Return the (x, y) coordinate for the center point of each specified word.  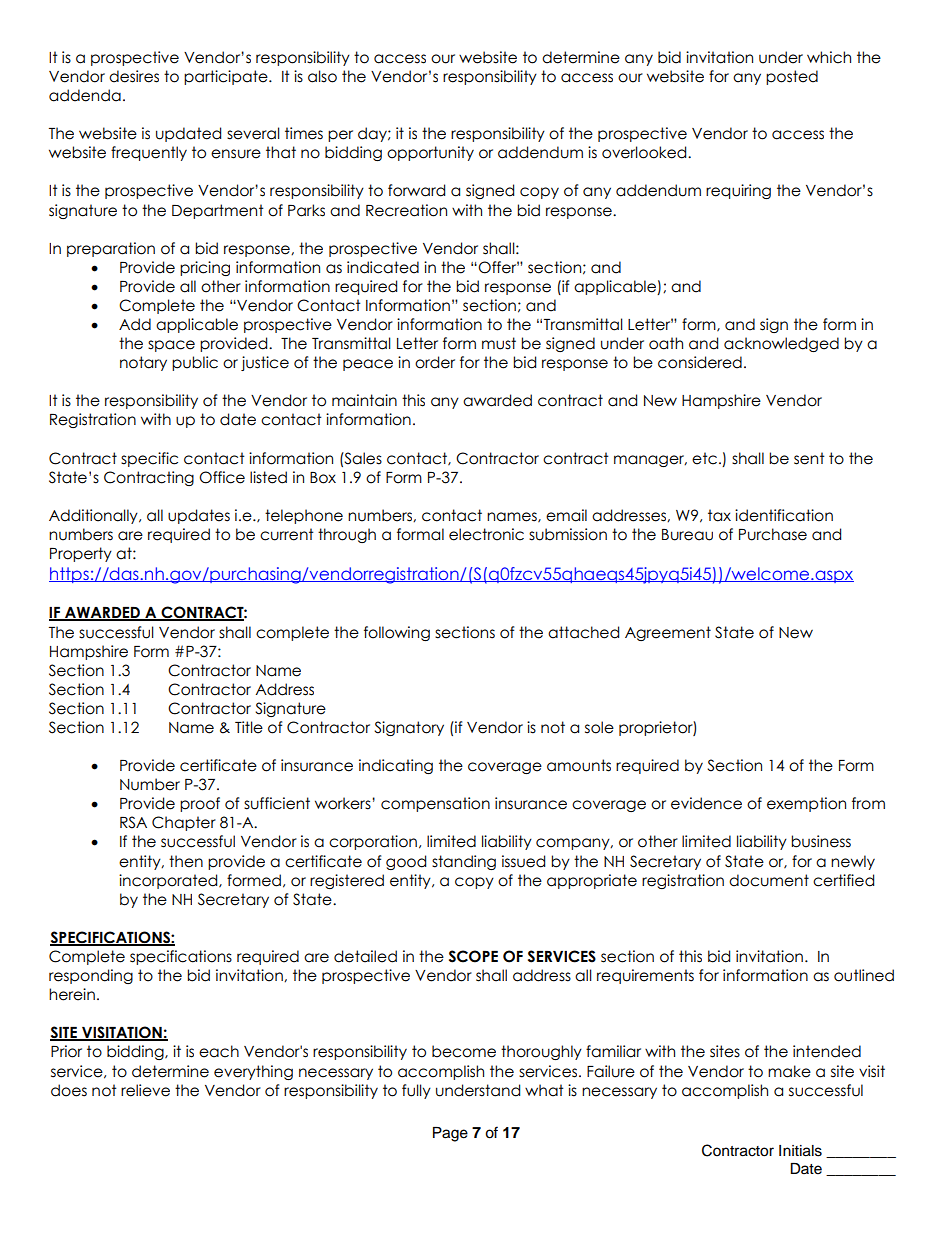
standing (464, 862)
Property (81, 554)
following (397, 633)
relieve (145, 1090)
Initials (800, 1151)
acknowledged (781, 344)
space (171, 346)
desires (134, 76)
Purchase (773, 534)
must (499, 343)
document (769, 880)
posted (792, 77)
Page (450, 1134)
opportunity (430, 153)
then (186, 861)
